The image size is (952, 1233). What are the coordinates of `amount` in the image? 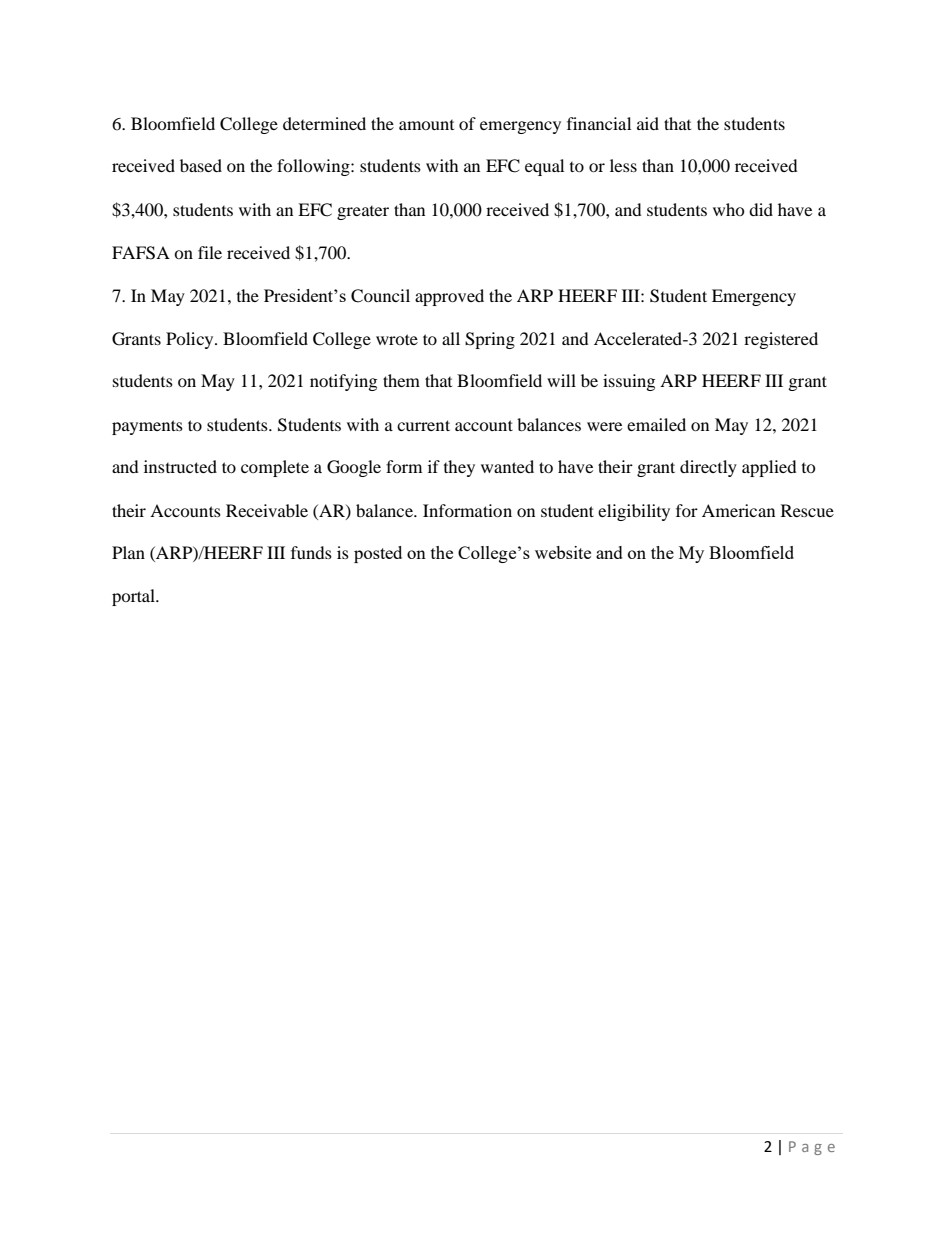 It's located at (426, 125).
